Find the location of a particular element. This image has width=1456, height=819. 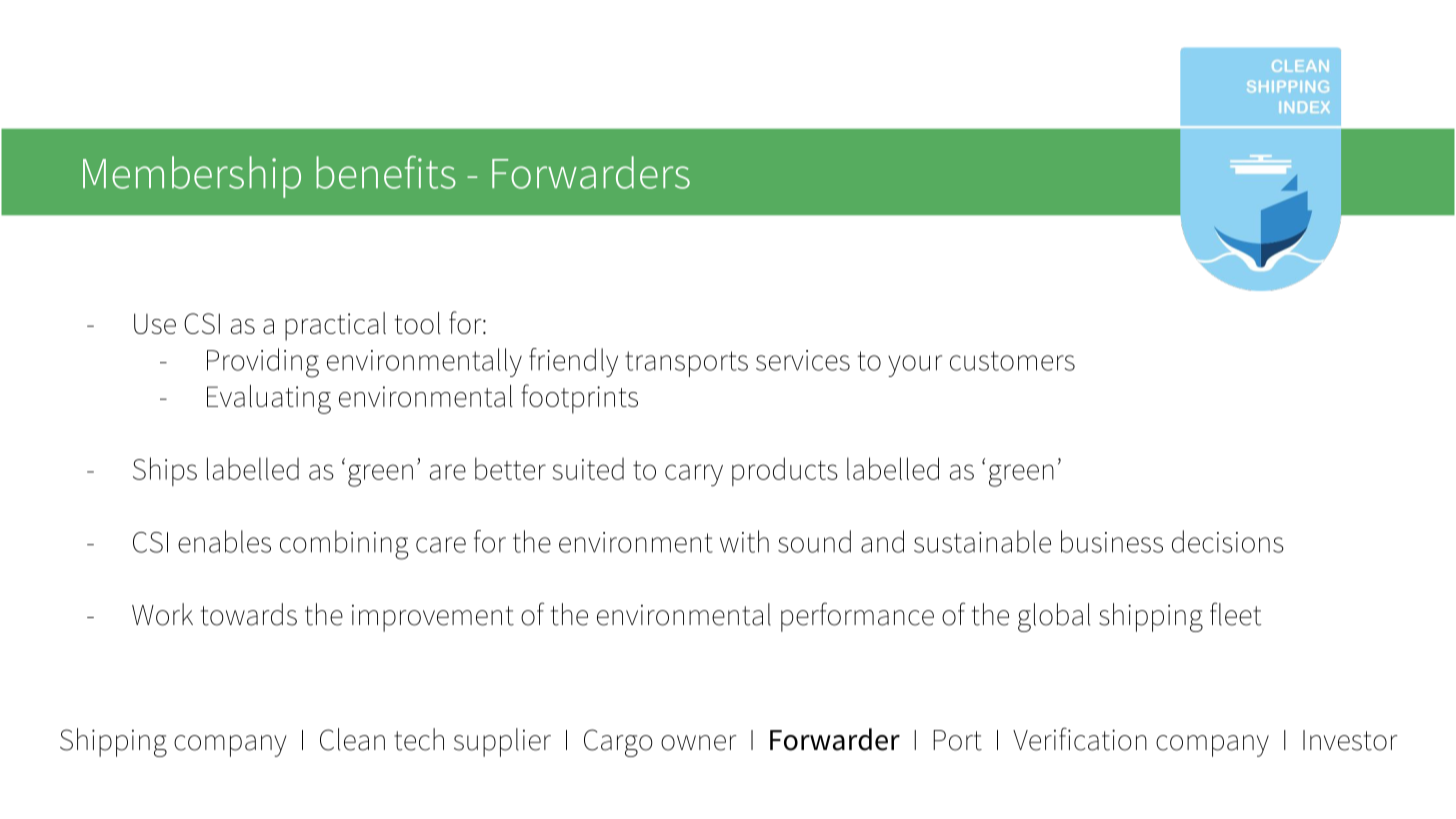

owner is located at coordinates (699, 743).
